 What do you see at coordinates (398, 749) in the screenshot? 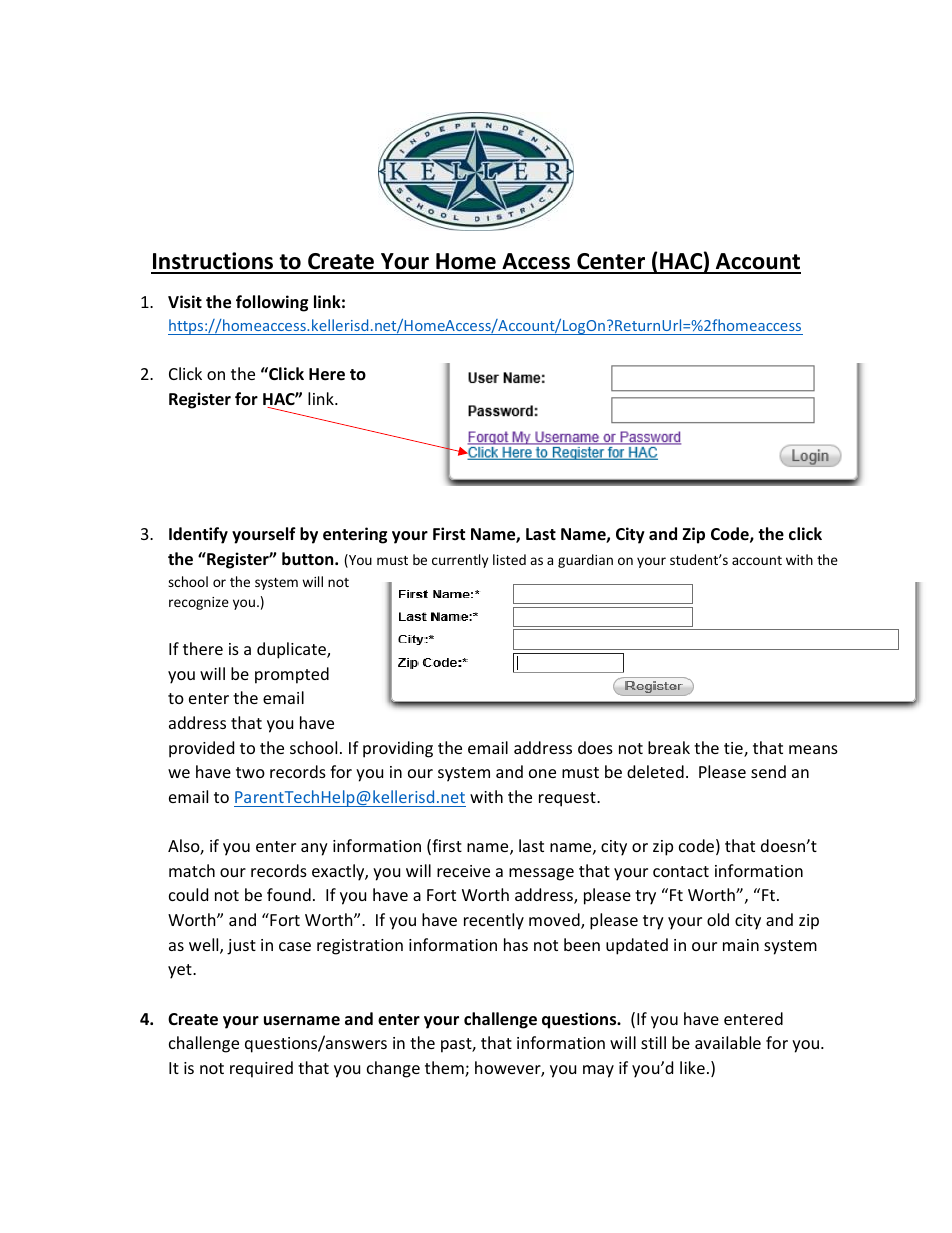
I see `providing` at bounding box center [398, 749].
